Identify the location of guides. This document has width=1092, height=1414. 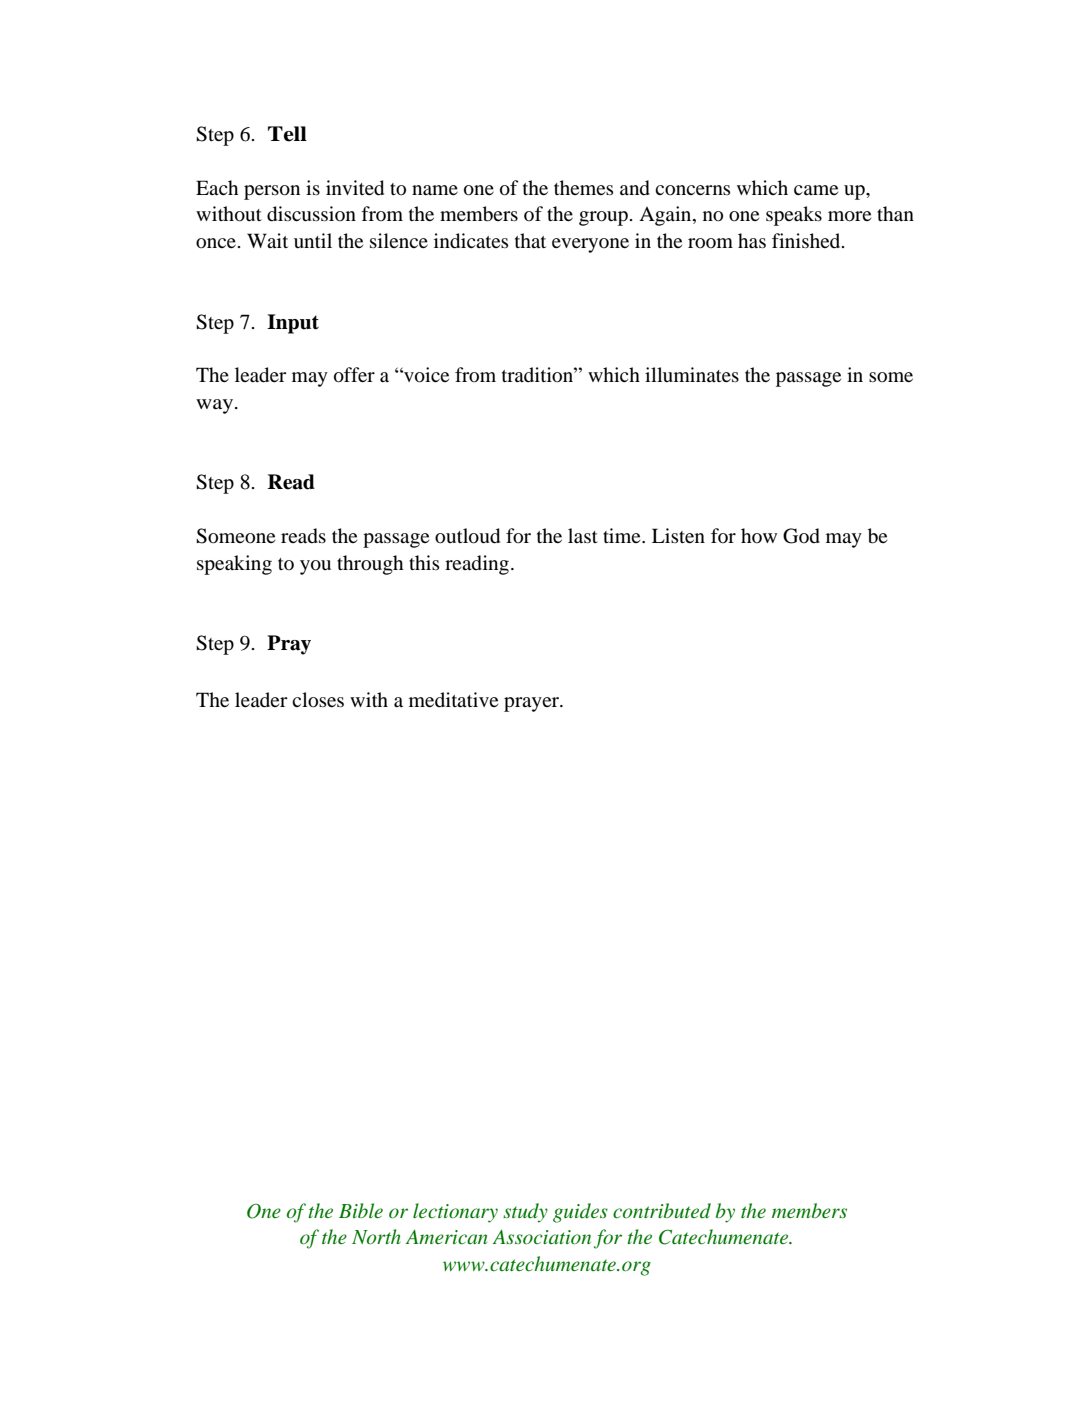
(580, 1213).
